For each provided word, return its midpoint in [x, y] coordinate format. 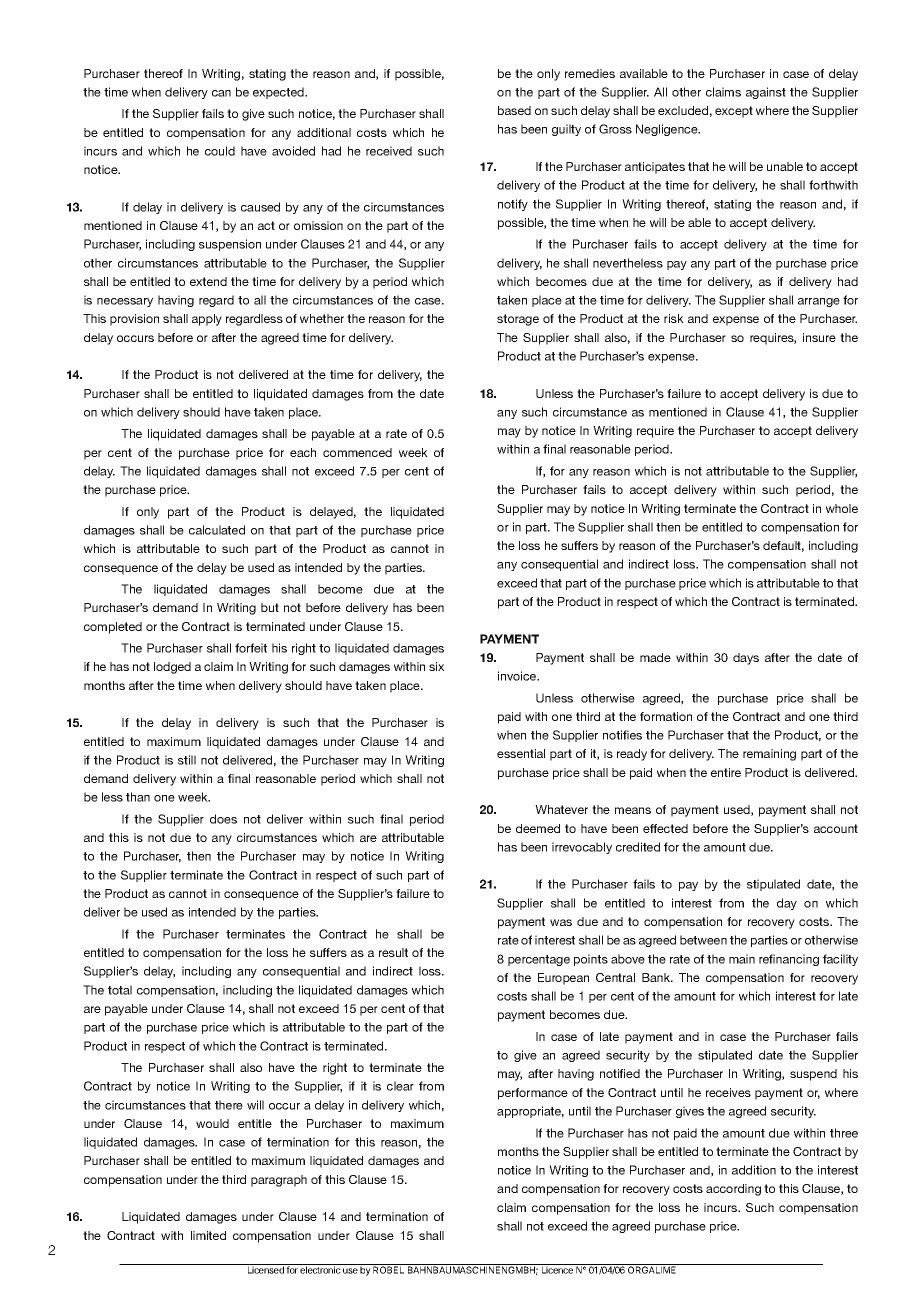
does [223, 819]
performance [533, 1094]
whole [842, 508]
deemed [538, 828]
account [836, 828]
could [220, 151]
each [303, 452]
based [514, 110]
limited [208, 1235]
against [766, 93]
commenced [357, 452]
